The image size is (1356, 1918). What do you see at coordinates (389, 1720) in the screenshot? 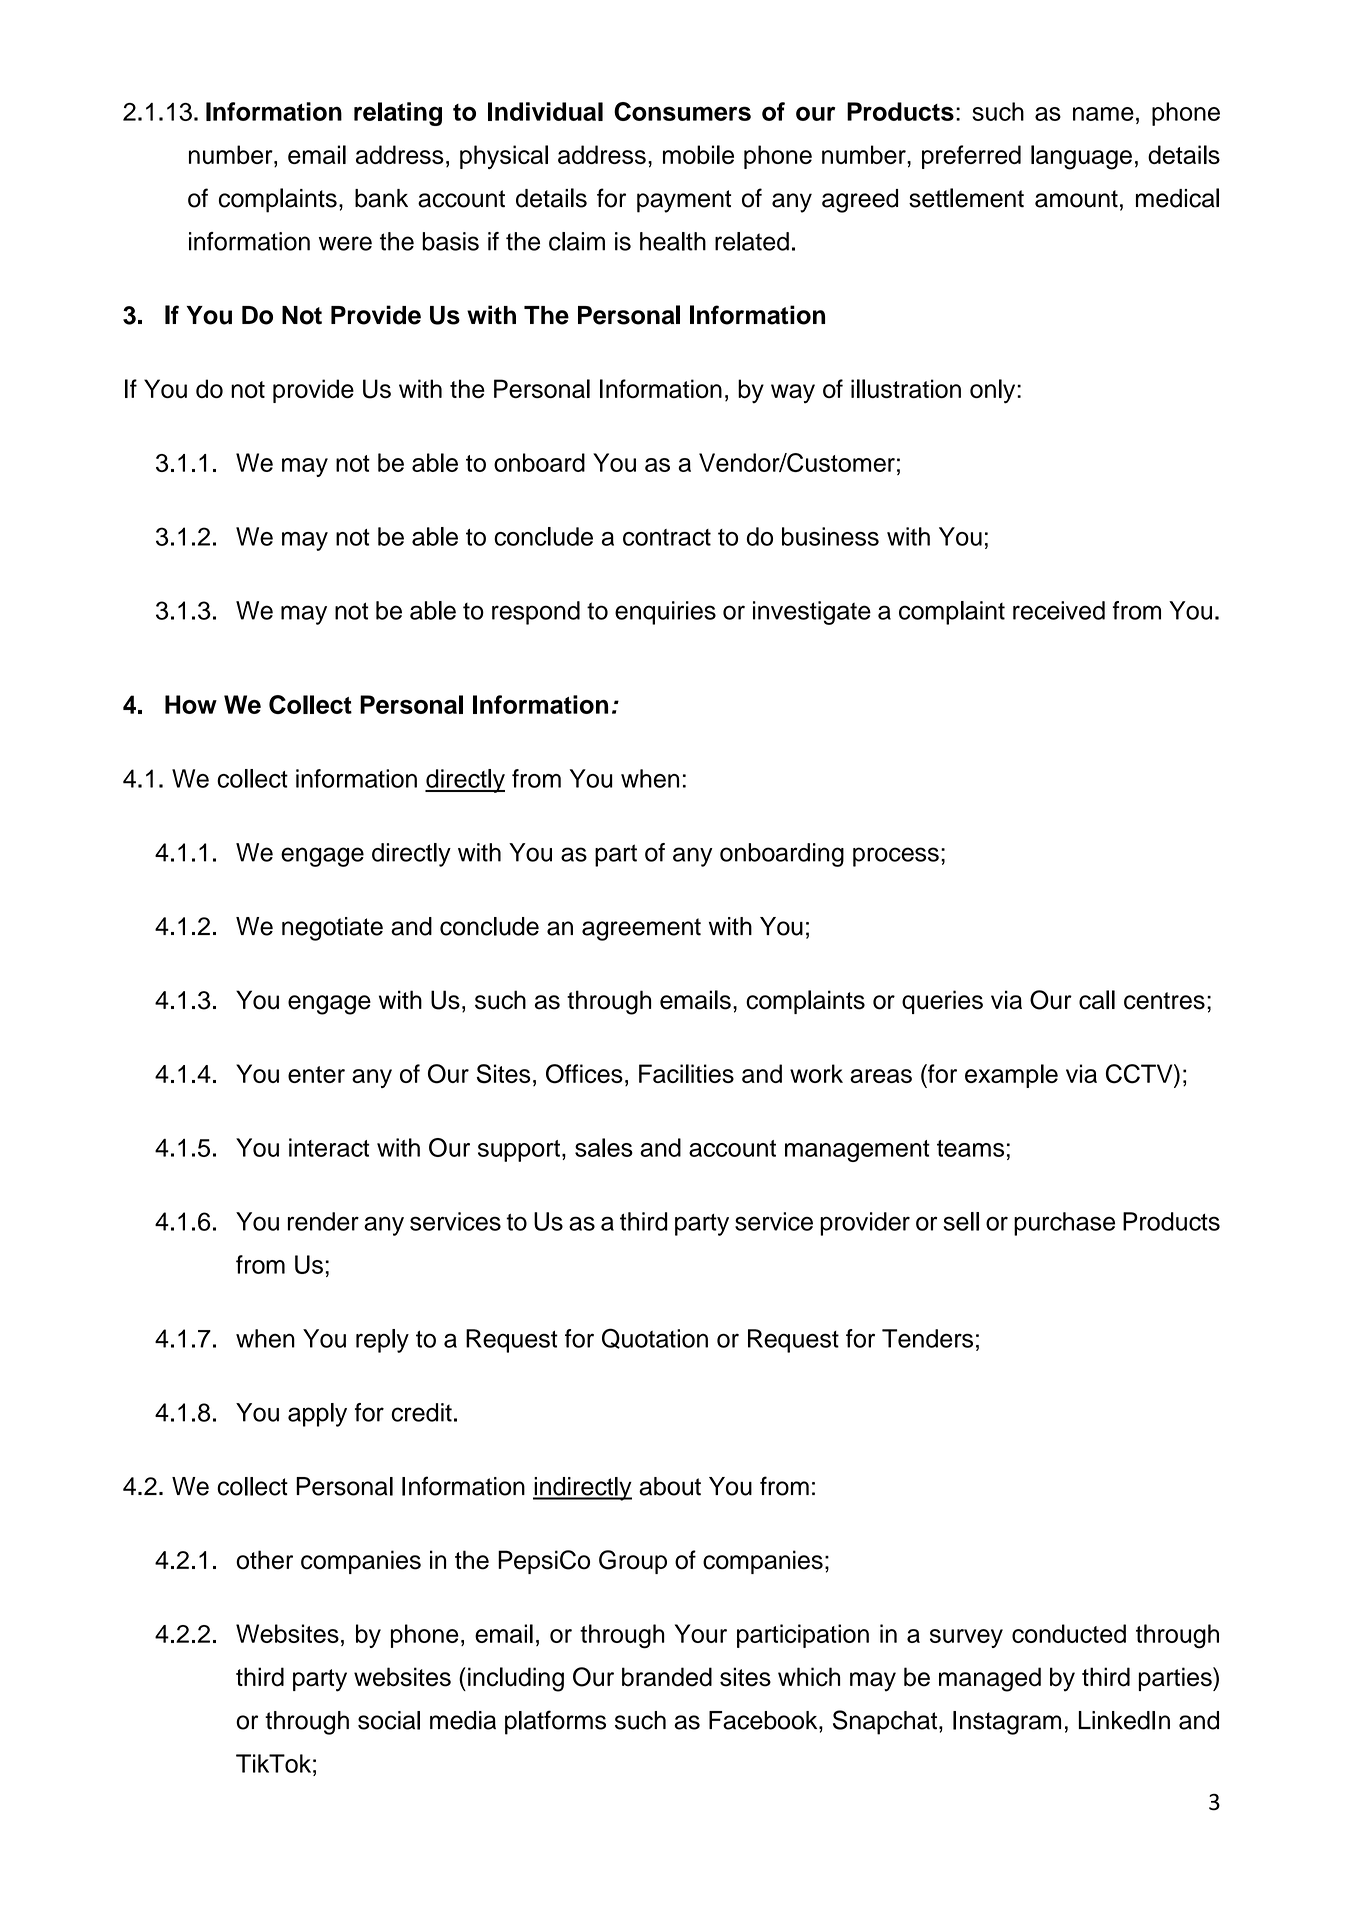
I see `social` at bounding box center [389, 1720].
